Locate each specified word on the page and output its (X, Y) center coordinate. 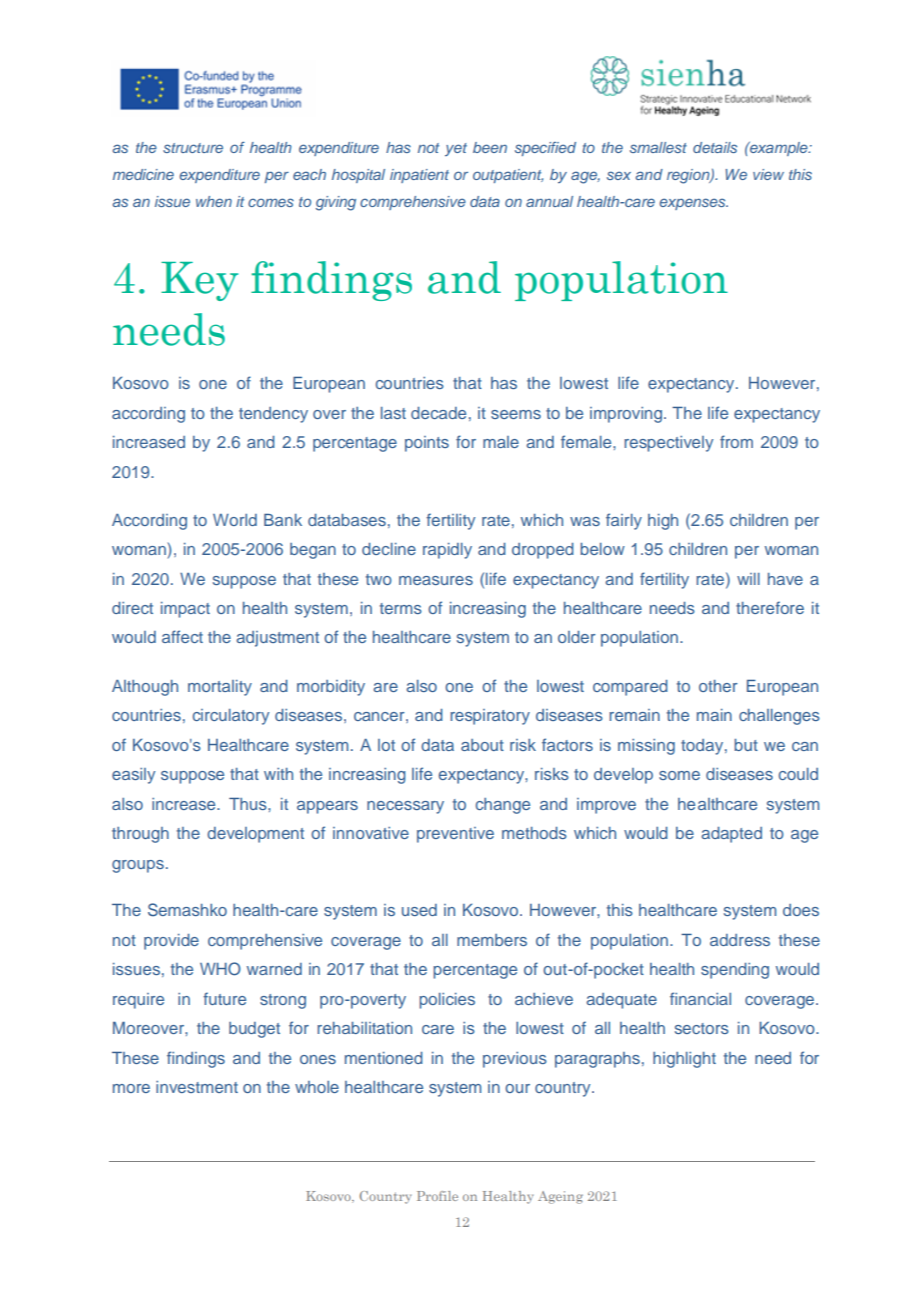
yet (456, 149)
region (689, 176)
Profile (437, 1196)
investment (197, 1087)
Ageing (560, 1197)
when (214, 201)
